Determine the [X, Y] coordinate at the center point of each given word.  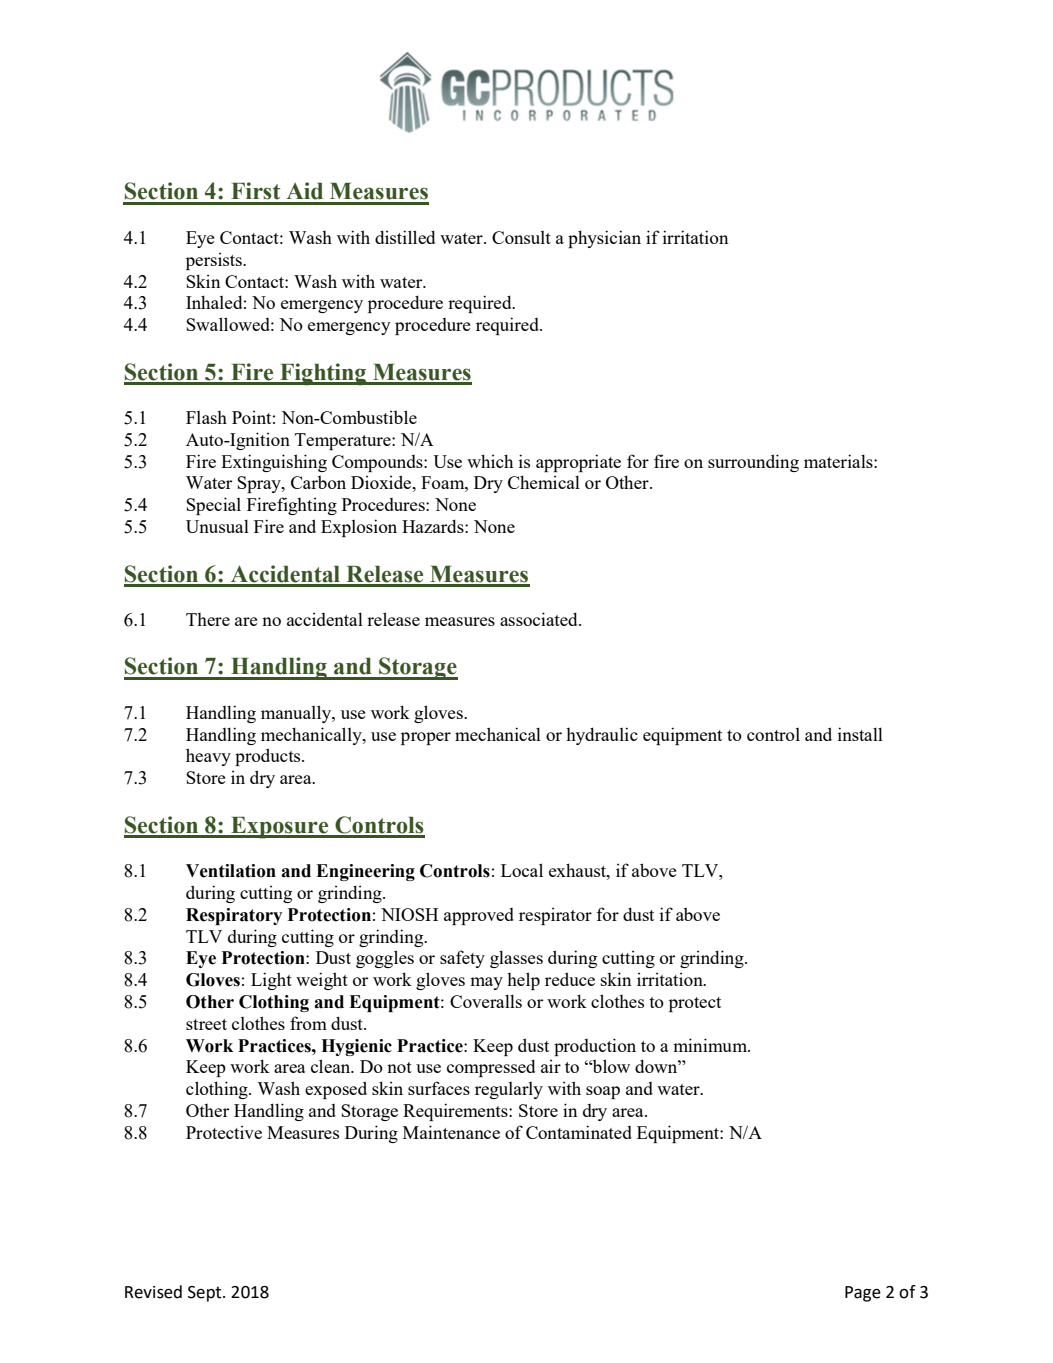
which [490, 461]
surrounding [753, 463]
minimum [711, 1045]
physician [604, 239]
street [206, 1024]
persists [215, 261]
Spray [260, 484]
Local [522, 870]
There [208, 619]
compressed [491, 1068]
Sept [206, 1294]
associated [540, 619]
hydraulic [602, 736]
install [860, 734]
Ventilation [231, 871]
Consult [521, 237]
